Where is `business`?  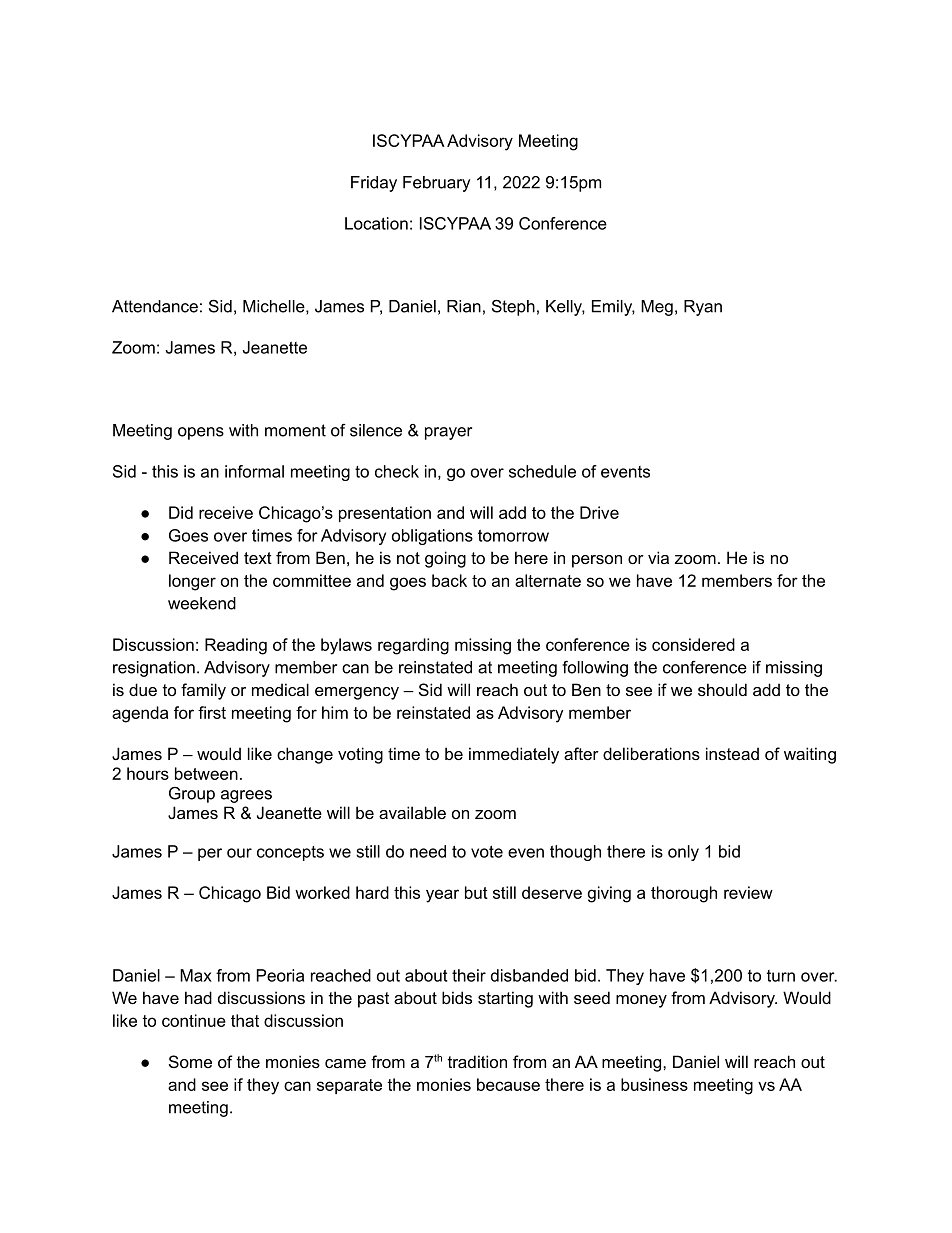
business is located at coordinates (654, 1084).
